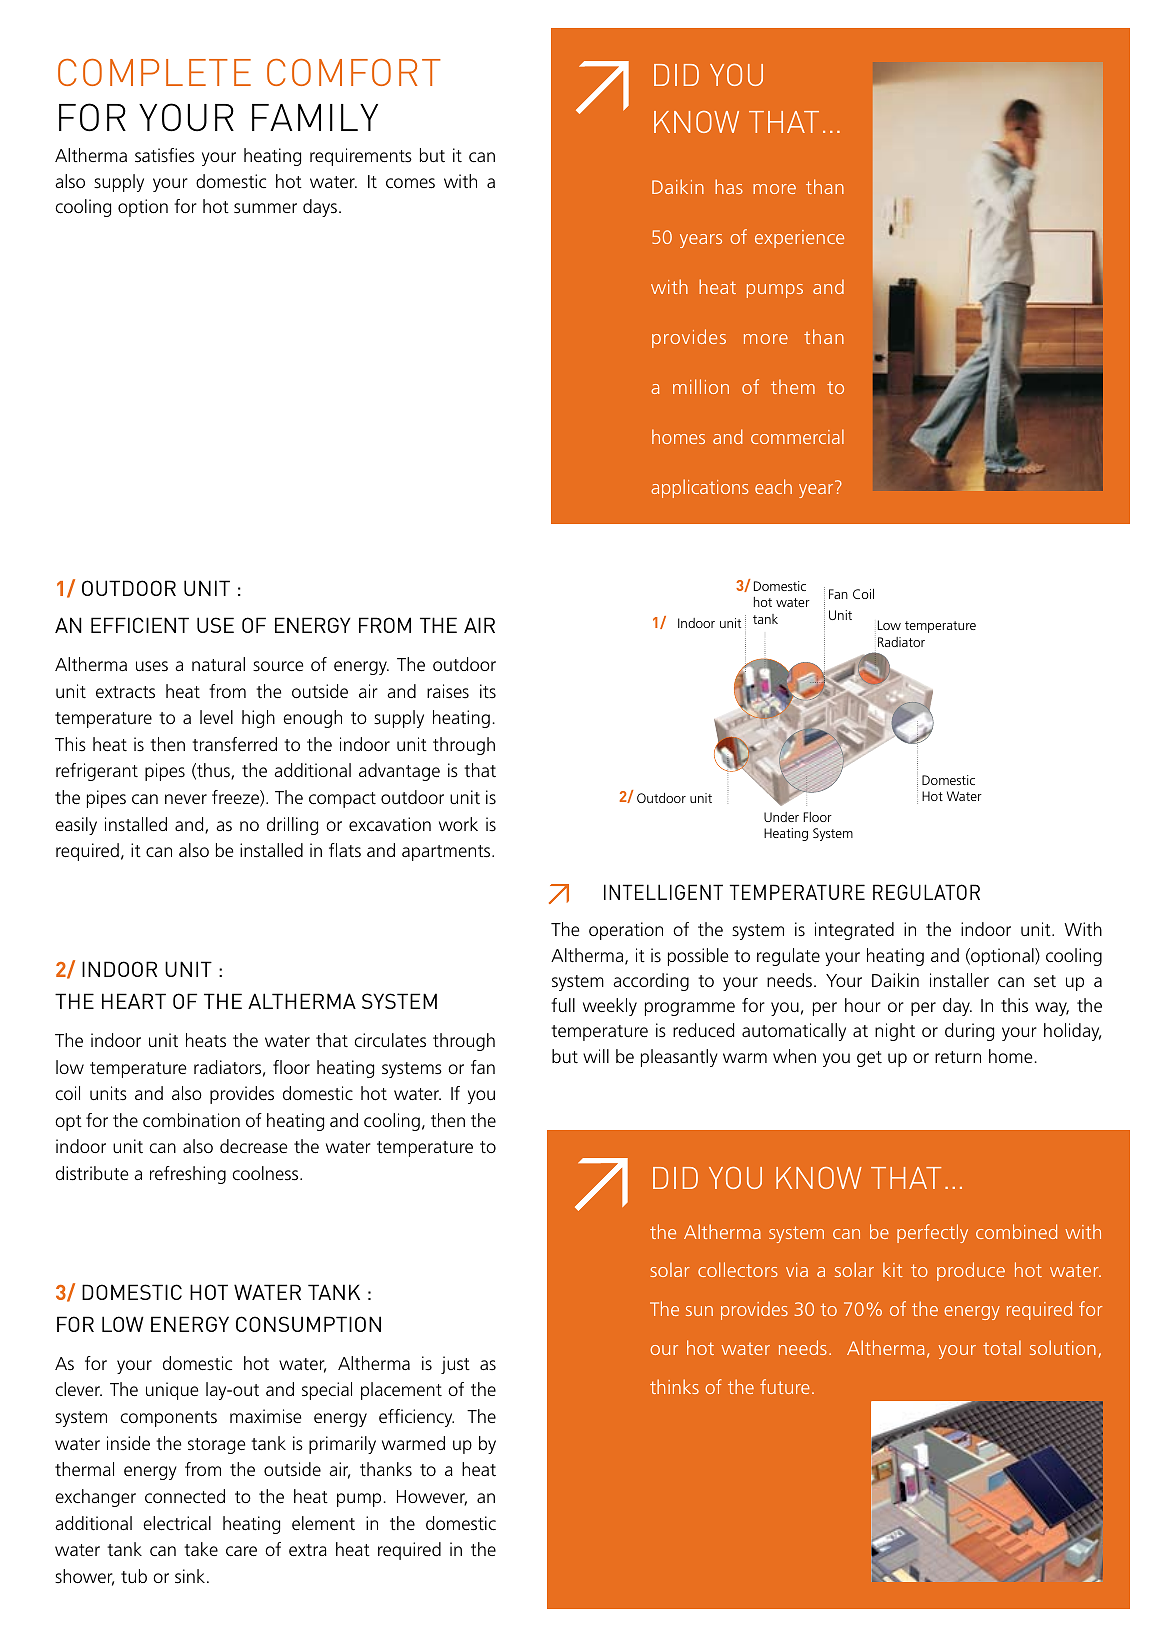 The width and height of the screenshot is (1158, 1637). I want to click on electrical, so click(177, 1523).
